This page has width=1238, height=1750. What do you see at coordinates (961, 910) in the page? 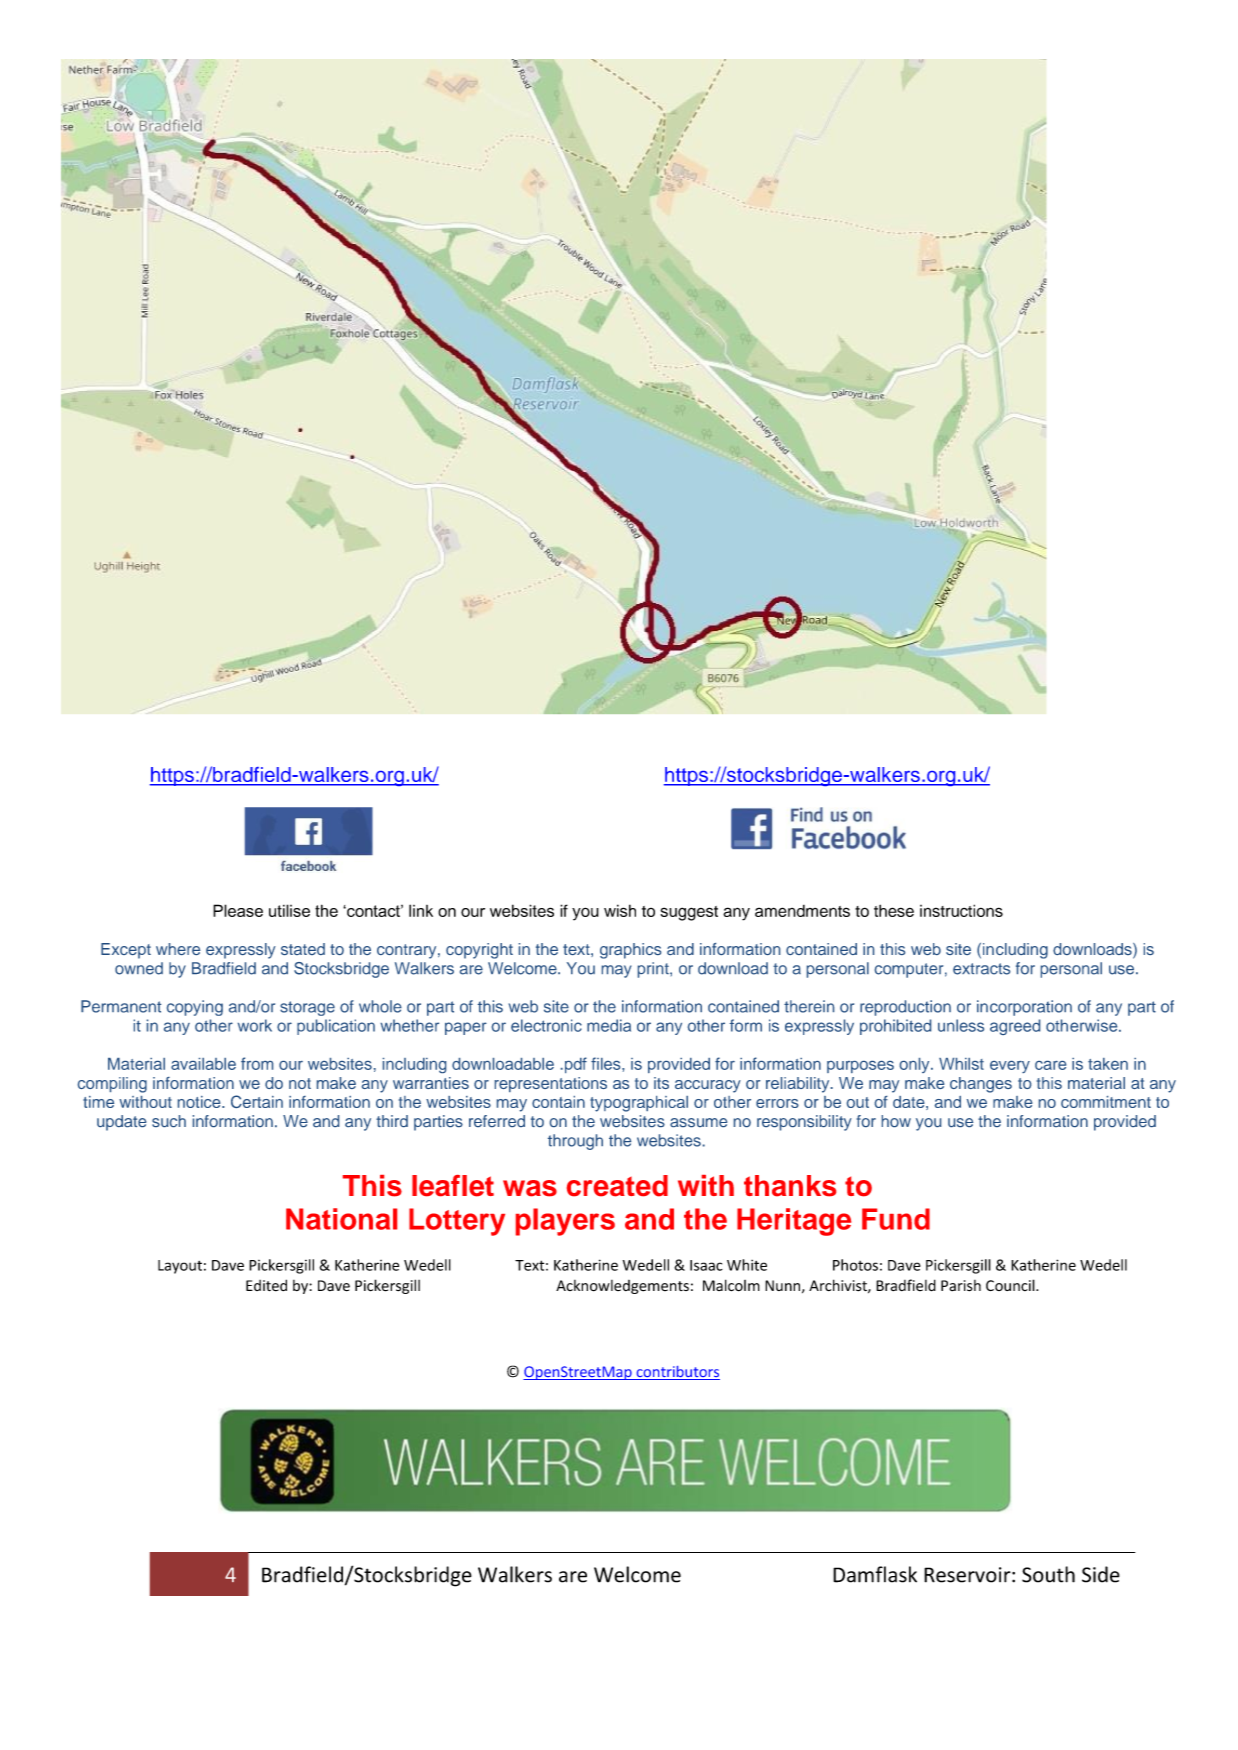
I see `instructions` at bounding box center [961, 910].
